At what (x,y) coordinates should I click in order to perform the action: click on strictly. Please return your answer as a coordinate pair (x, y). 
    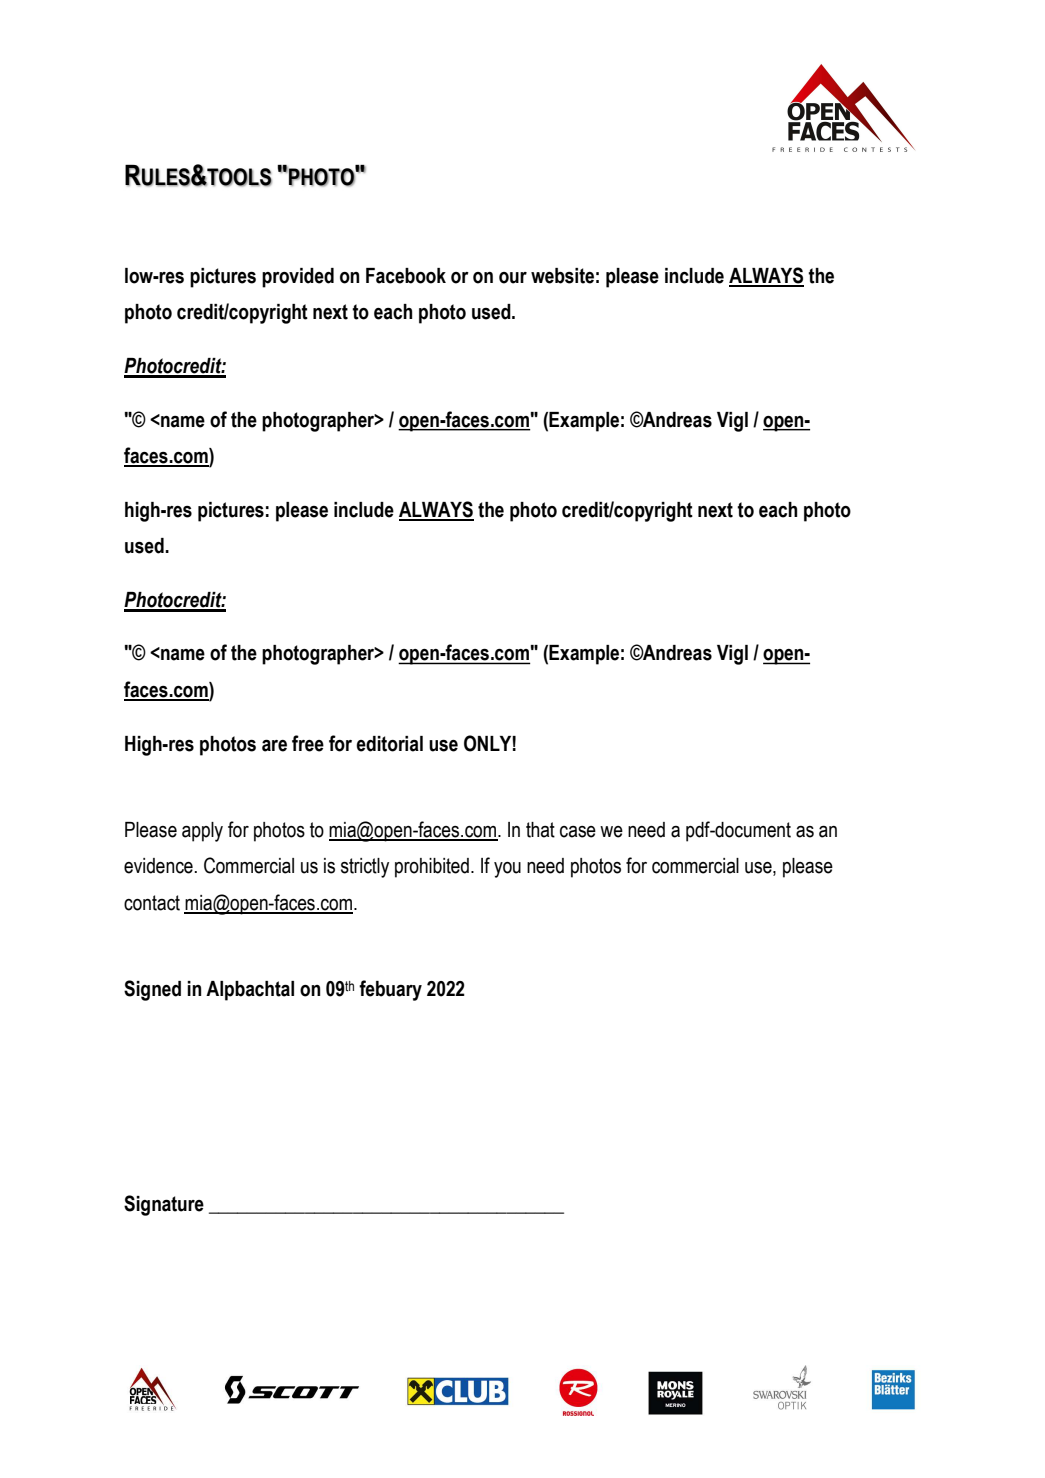
    Looking at the image, I should click on (365, 868).
